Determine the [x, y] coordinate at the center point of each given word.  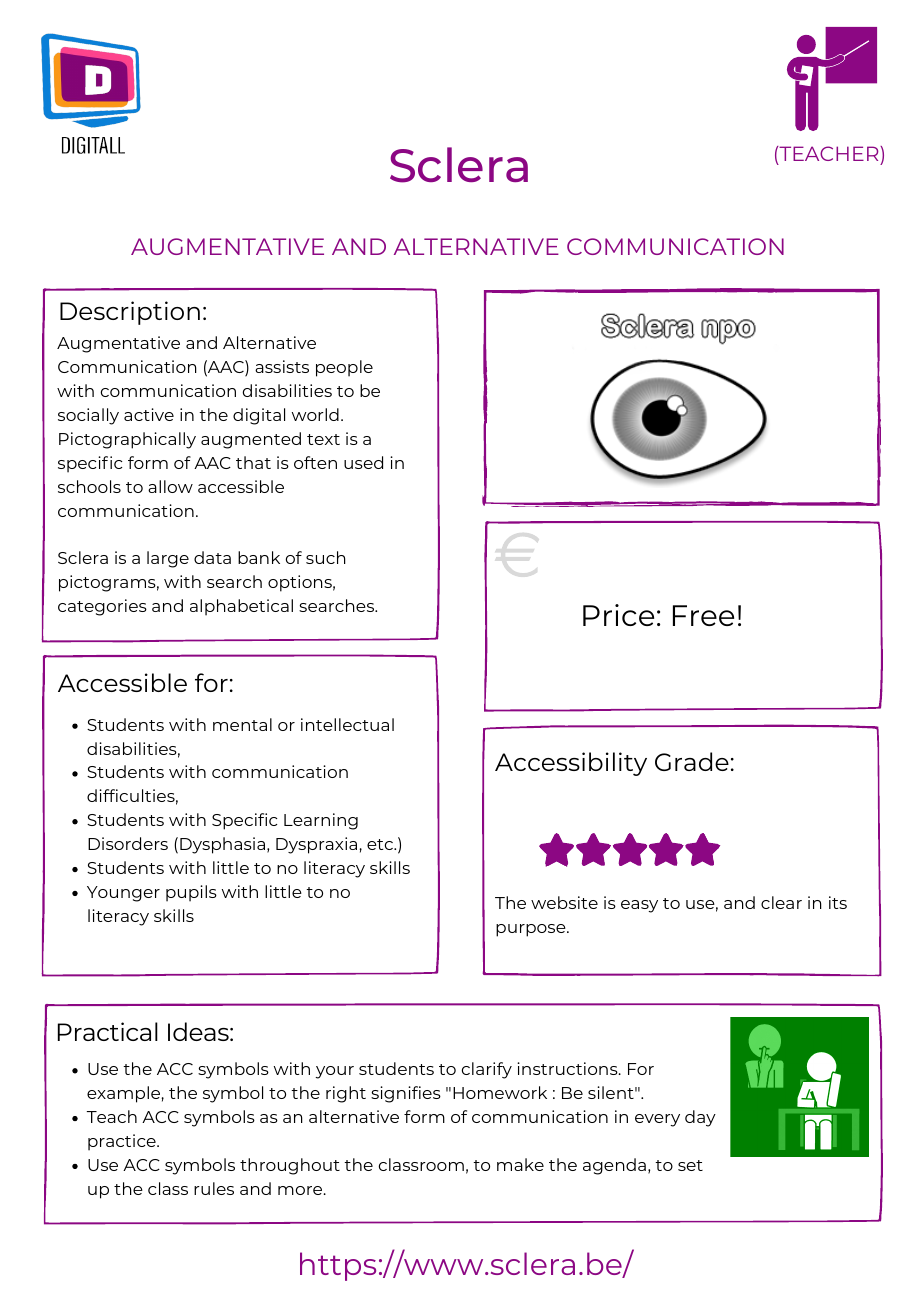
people [344, 368]
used [363, 462]
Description [130, 313]
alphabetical [241, 607]
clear [781, 902]
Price [618, 615]
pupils [191, 893]
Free [703, 615]
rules [214, 1188]
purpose [532, 930]
